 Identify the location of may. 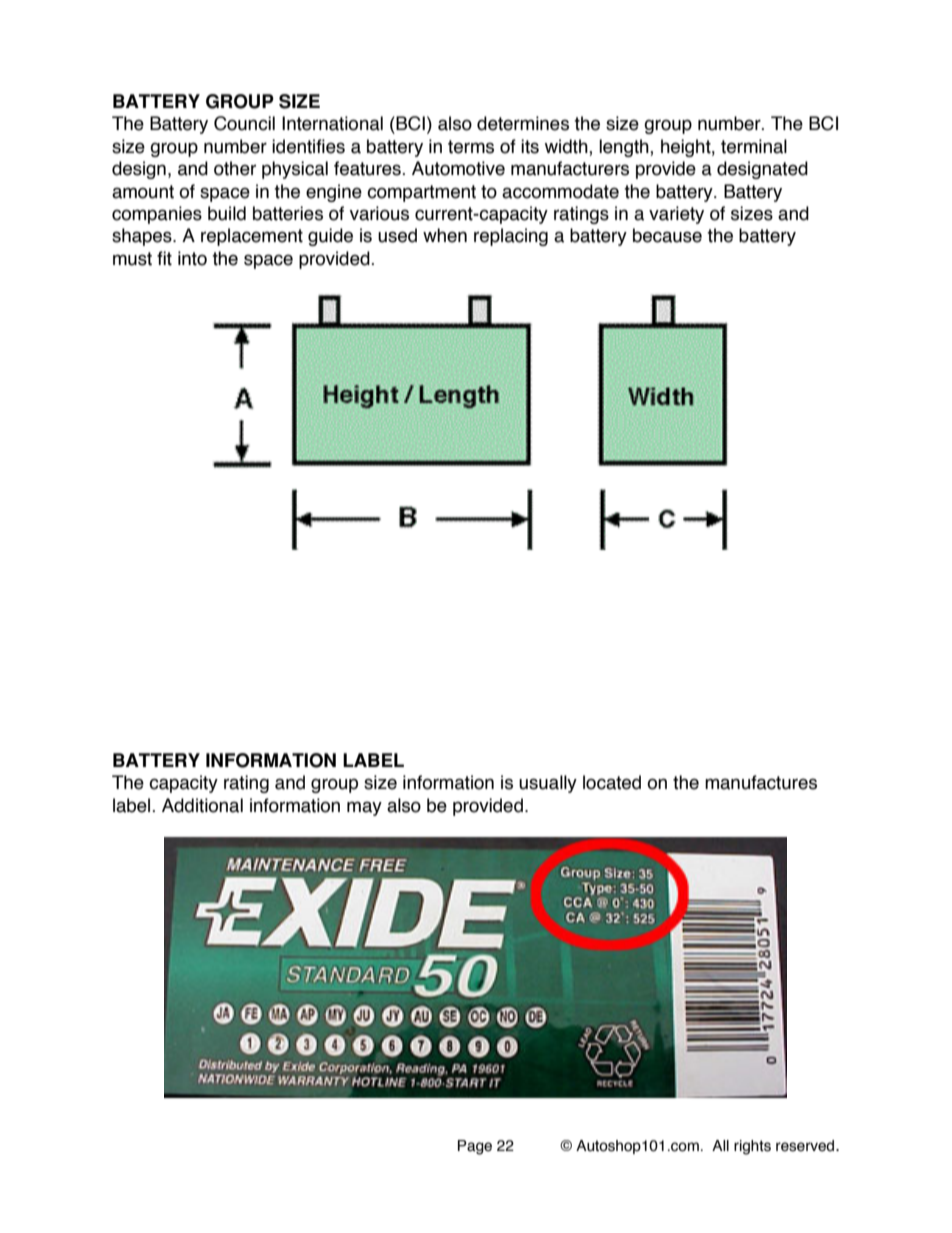
(364, 808).
